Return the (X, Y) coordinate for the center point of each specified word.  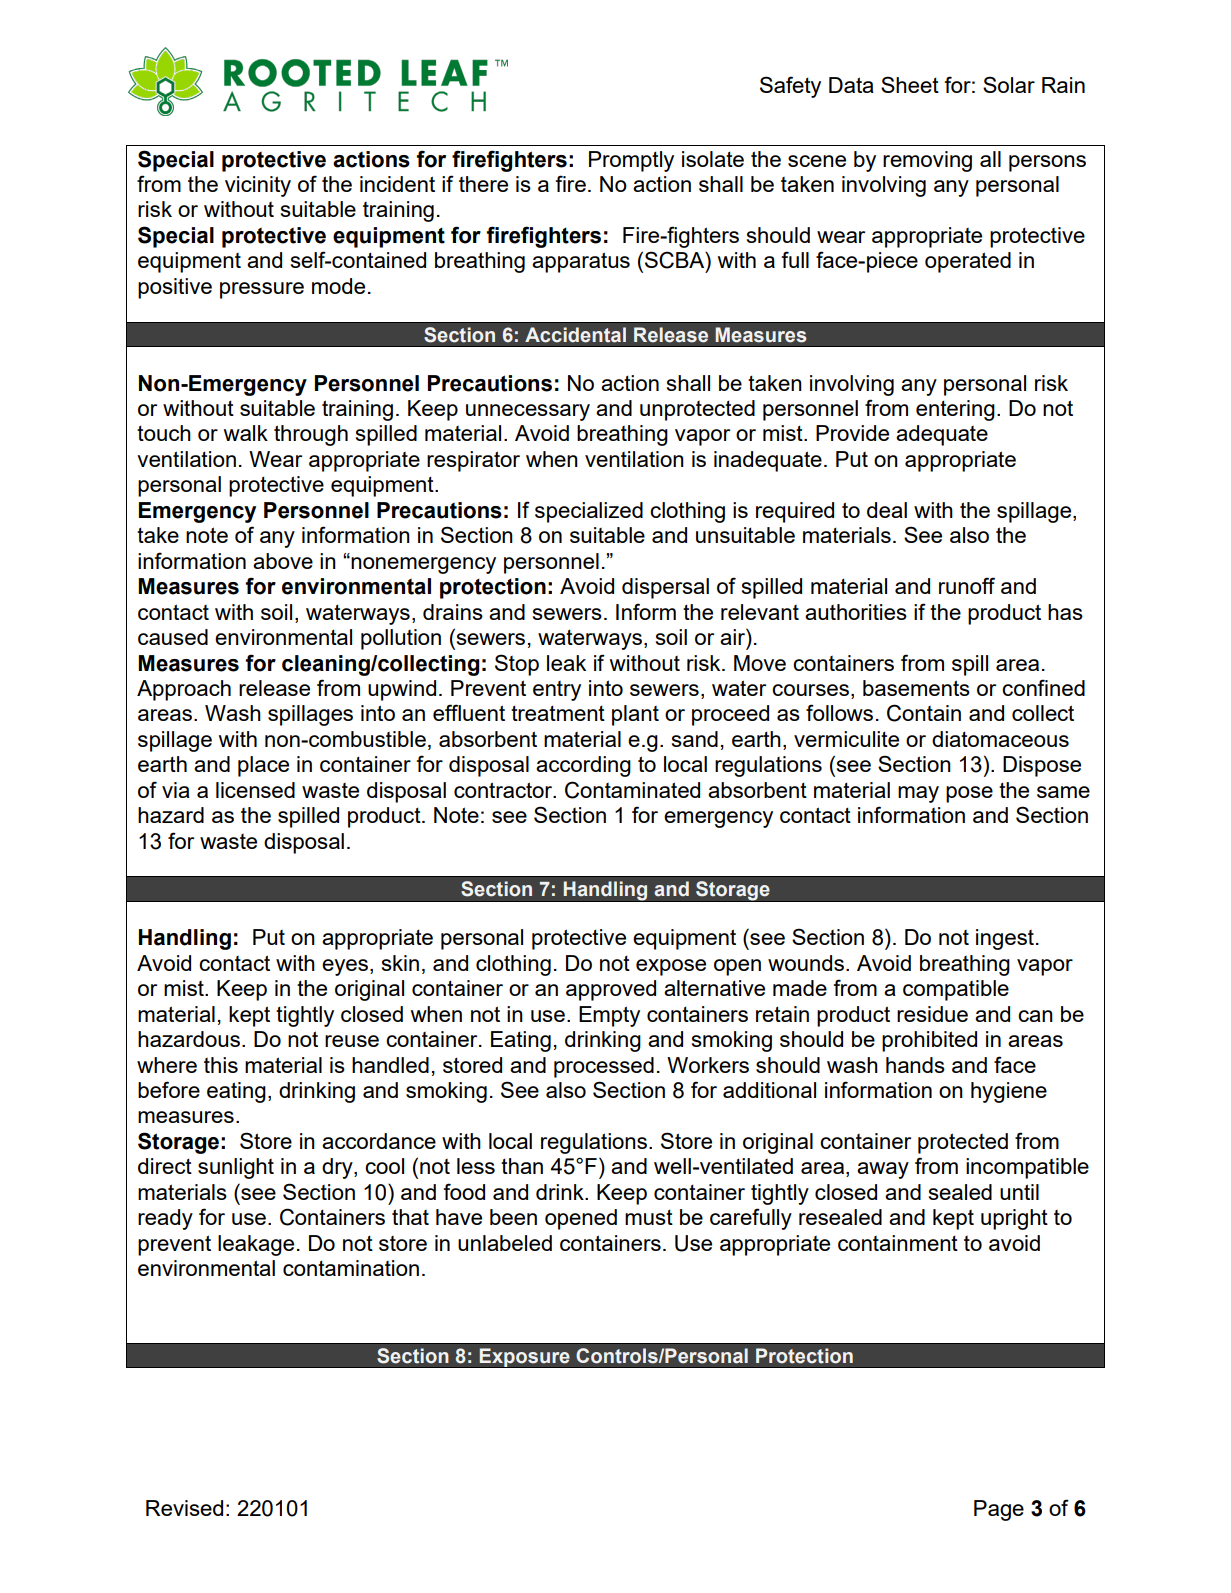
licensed (255, 790)
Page (999, 1510)
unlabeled (505, 1243)
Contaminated (632, 790)
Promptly (631, 161)
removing (927, 161)
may (918, 794)
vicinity (258, 186)
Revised (184, 1508)
